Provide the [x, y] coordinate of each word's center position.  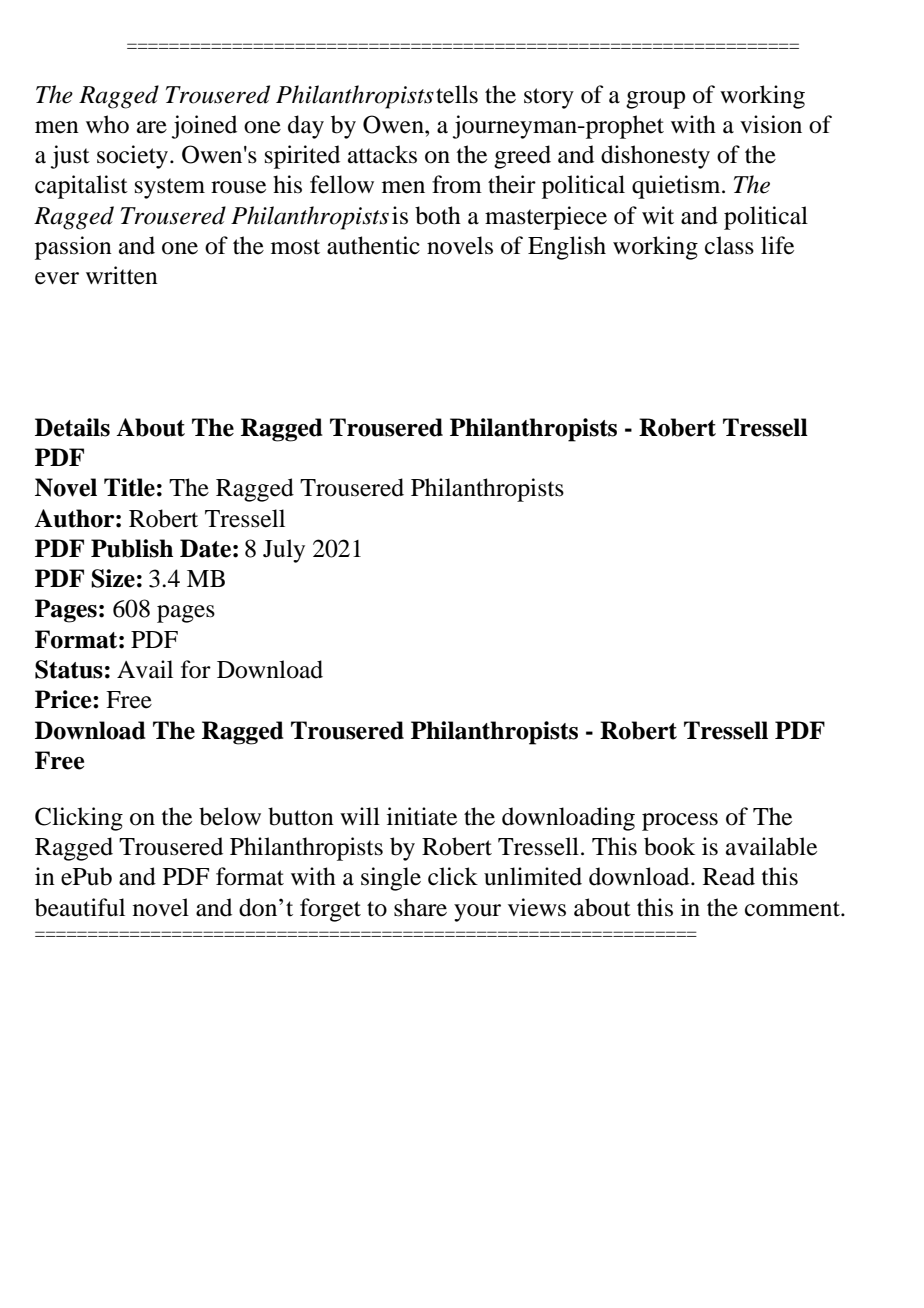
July [284, 551]
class [729, 245]
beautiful [80, 907]
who [107, 124]
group [655, 100]
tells [457, 94]
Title [129, 487]
